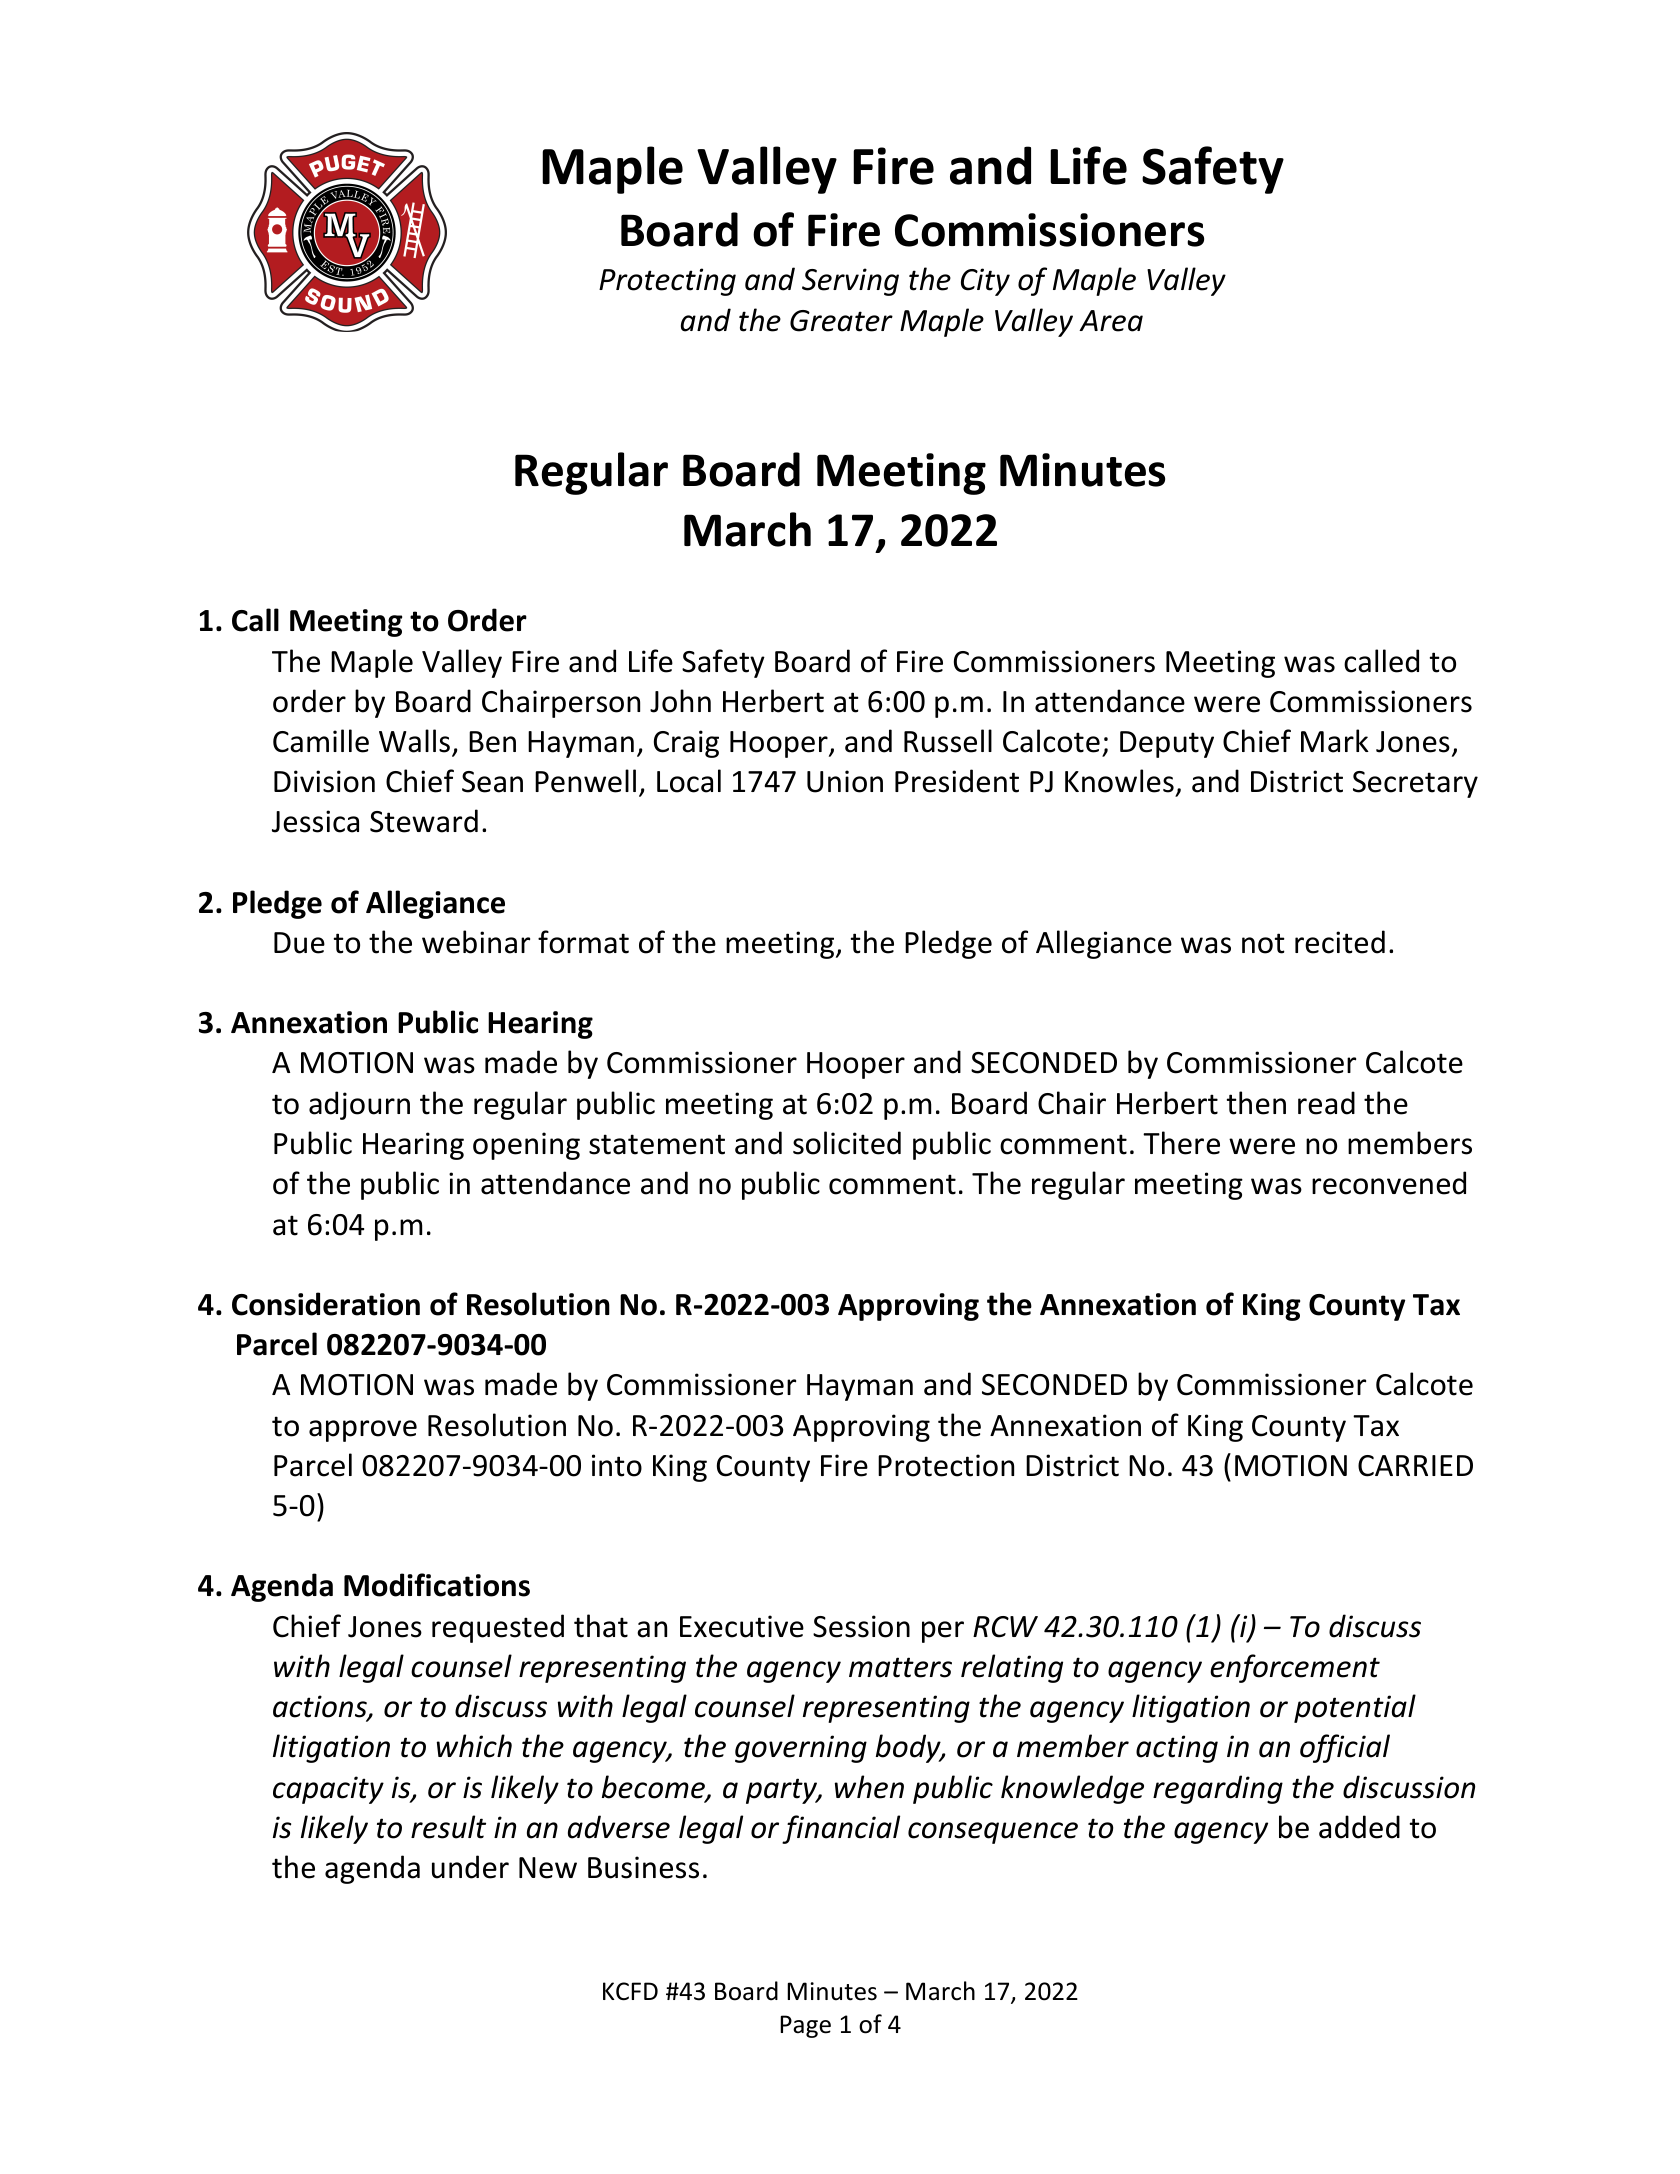  I want to click on Union, so click(845, 781).
